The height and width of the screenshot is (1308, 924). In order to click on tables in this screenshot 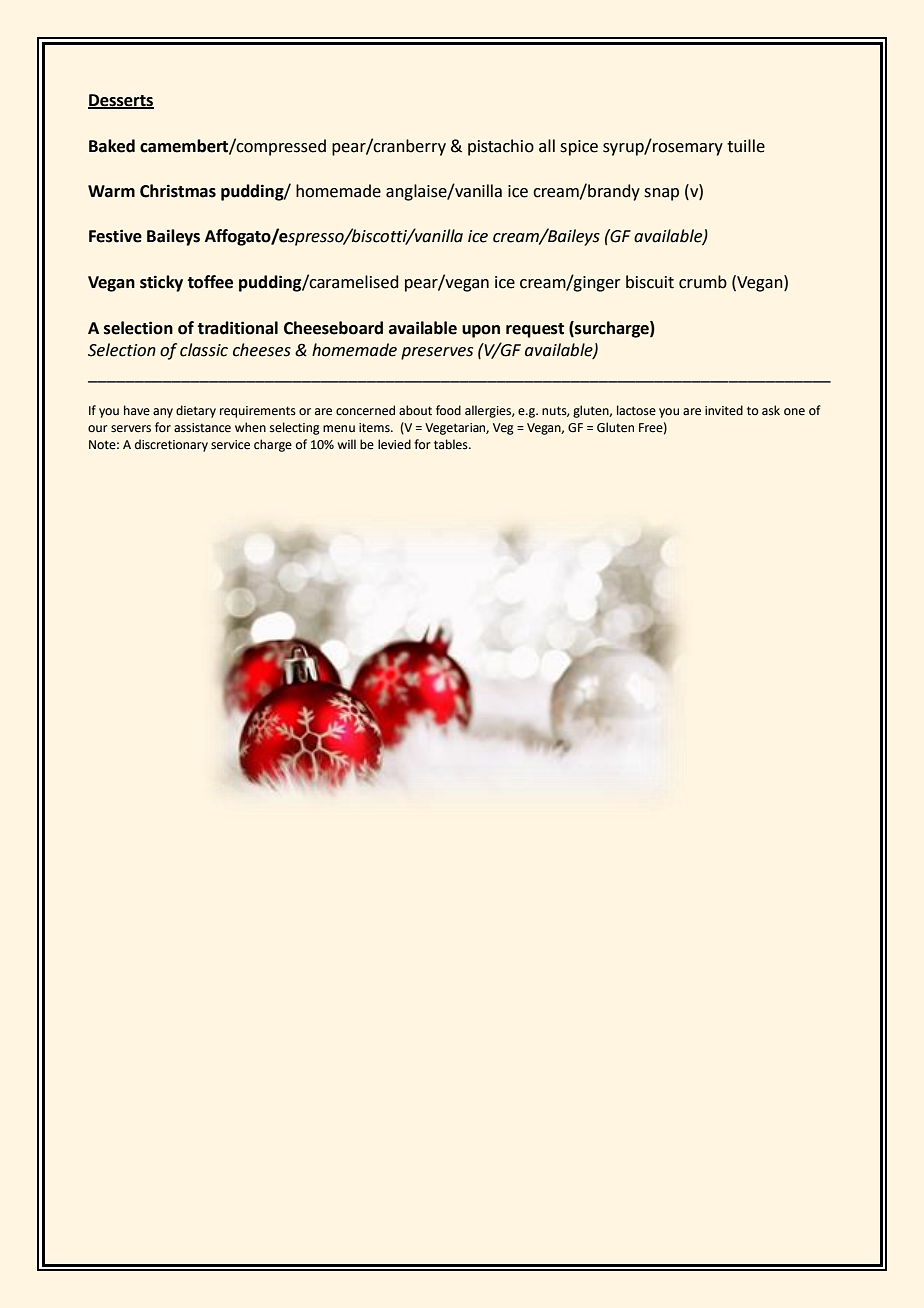, I will do `click(452, 444)`.
